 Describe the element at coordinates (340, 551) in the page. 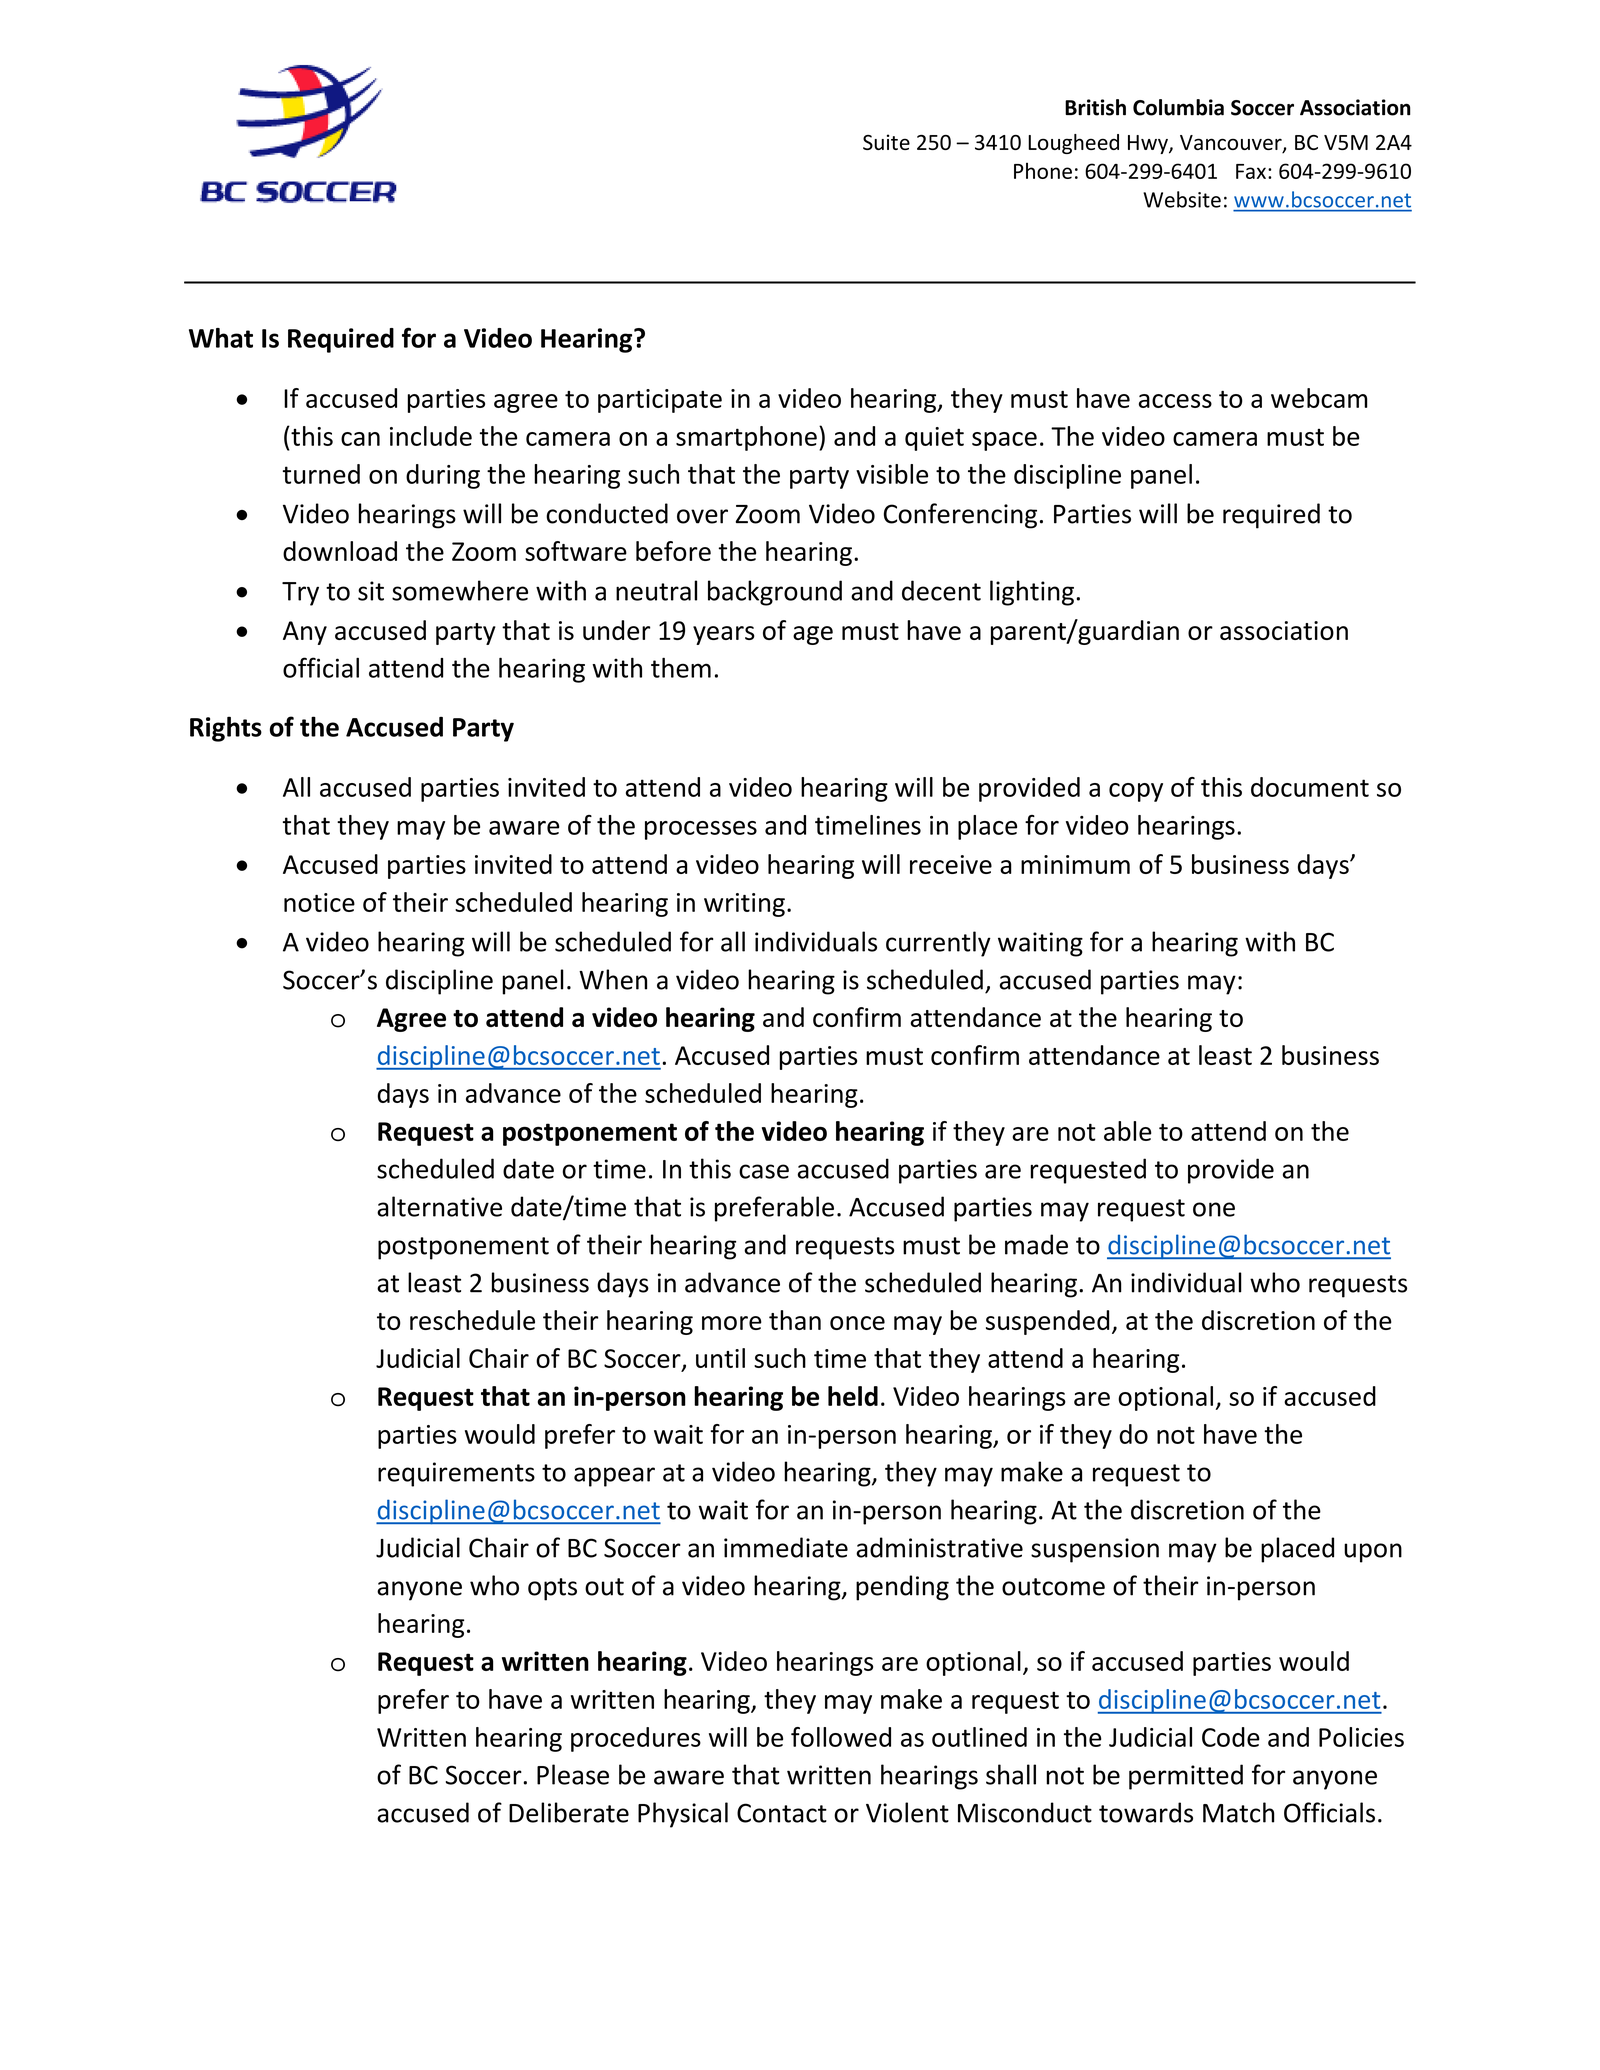

I see `download` at that location.
